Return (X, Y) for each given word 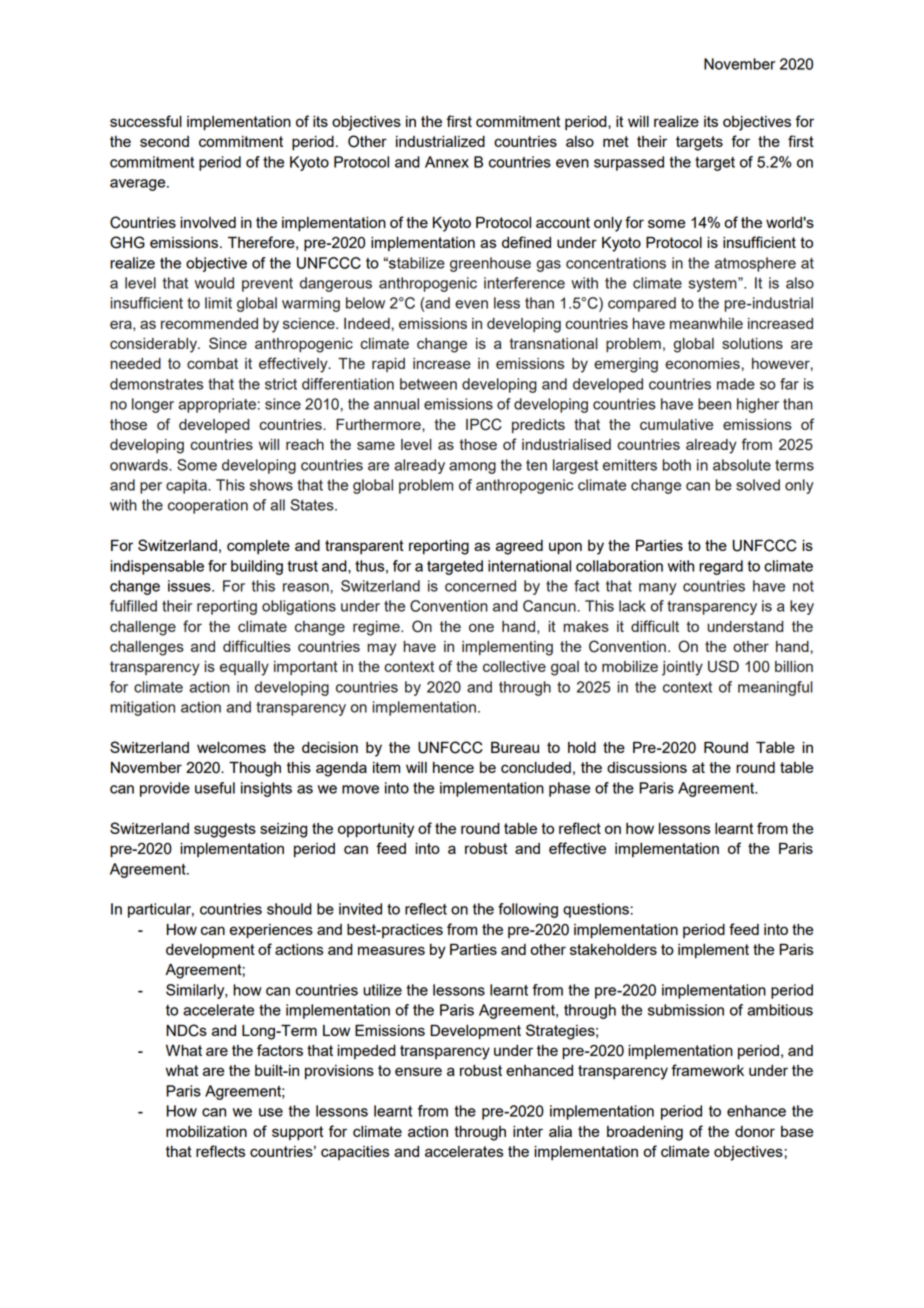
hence (453, 767)
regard (721, 567)
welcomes (231, 747)
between (428, 384)
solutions (752, 343)
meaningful (775, 688)
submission (686, 1010)
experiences (271, 931)
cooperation (208, 506)
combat (212, 363)
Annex (447, 162)
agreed (519, 547)
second (164, 141)
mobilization (206, 1131)
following (528, 910)
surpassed (629, 163)
